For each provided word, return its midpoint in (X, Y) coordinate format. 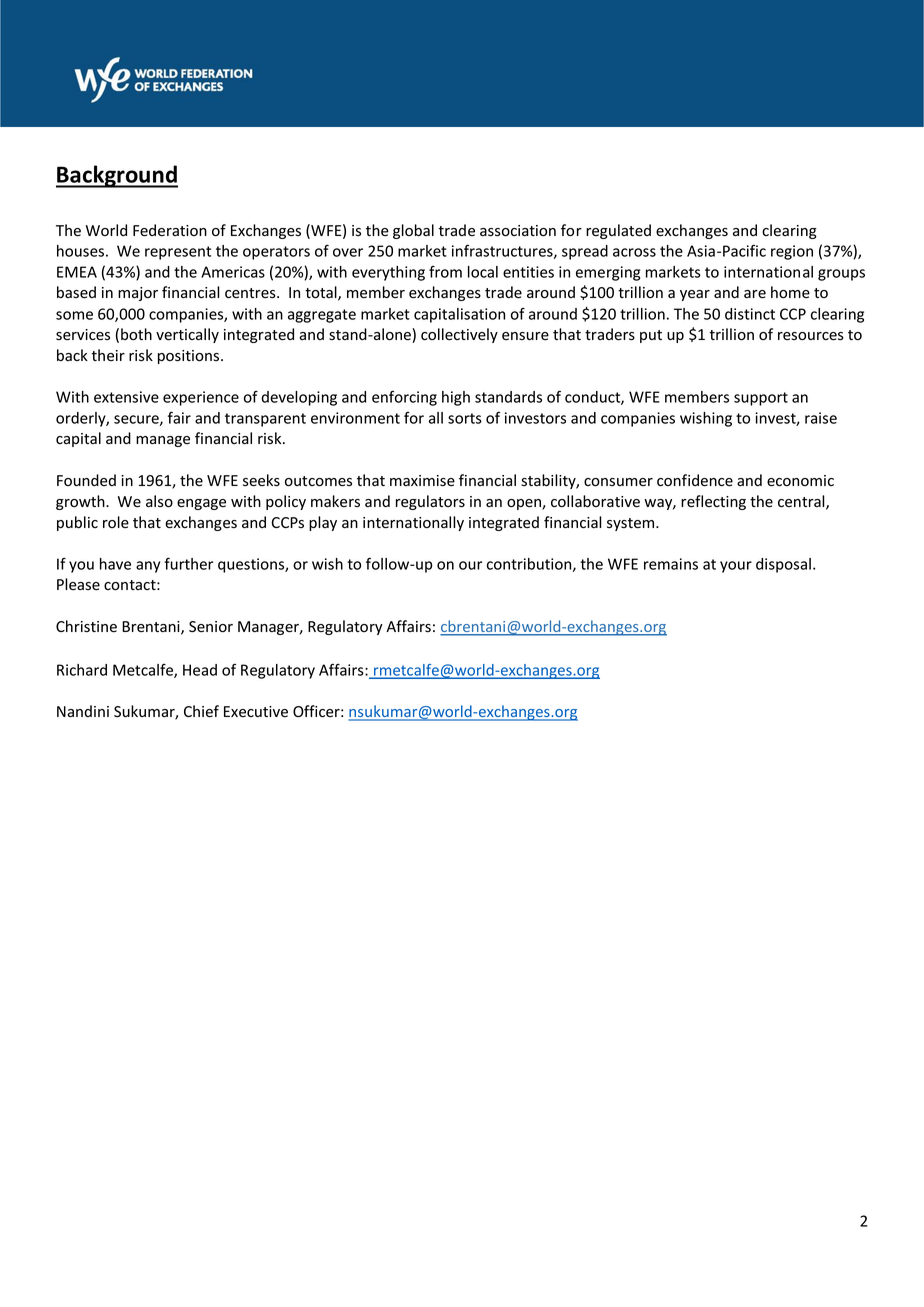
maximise (422, 481)
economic (800, 481)
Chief (201, 711)
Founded (86, 480)
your (736, 567)
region (792, 252)
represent (178, 253)
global (413, 231)
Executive (256, 712)
